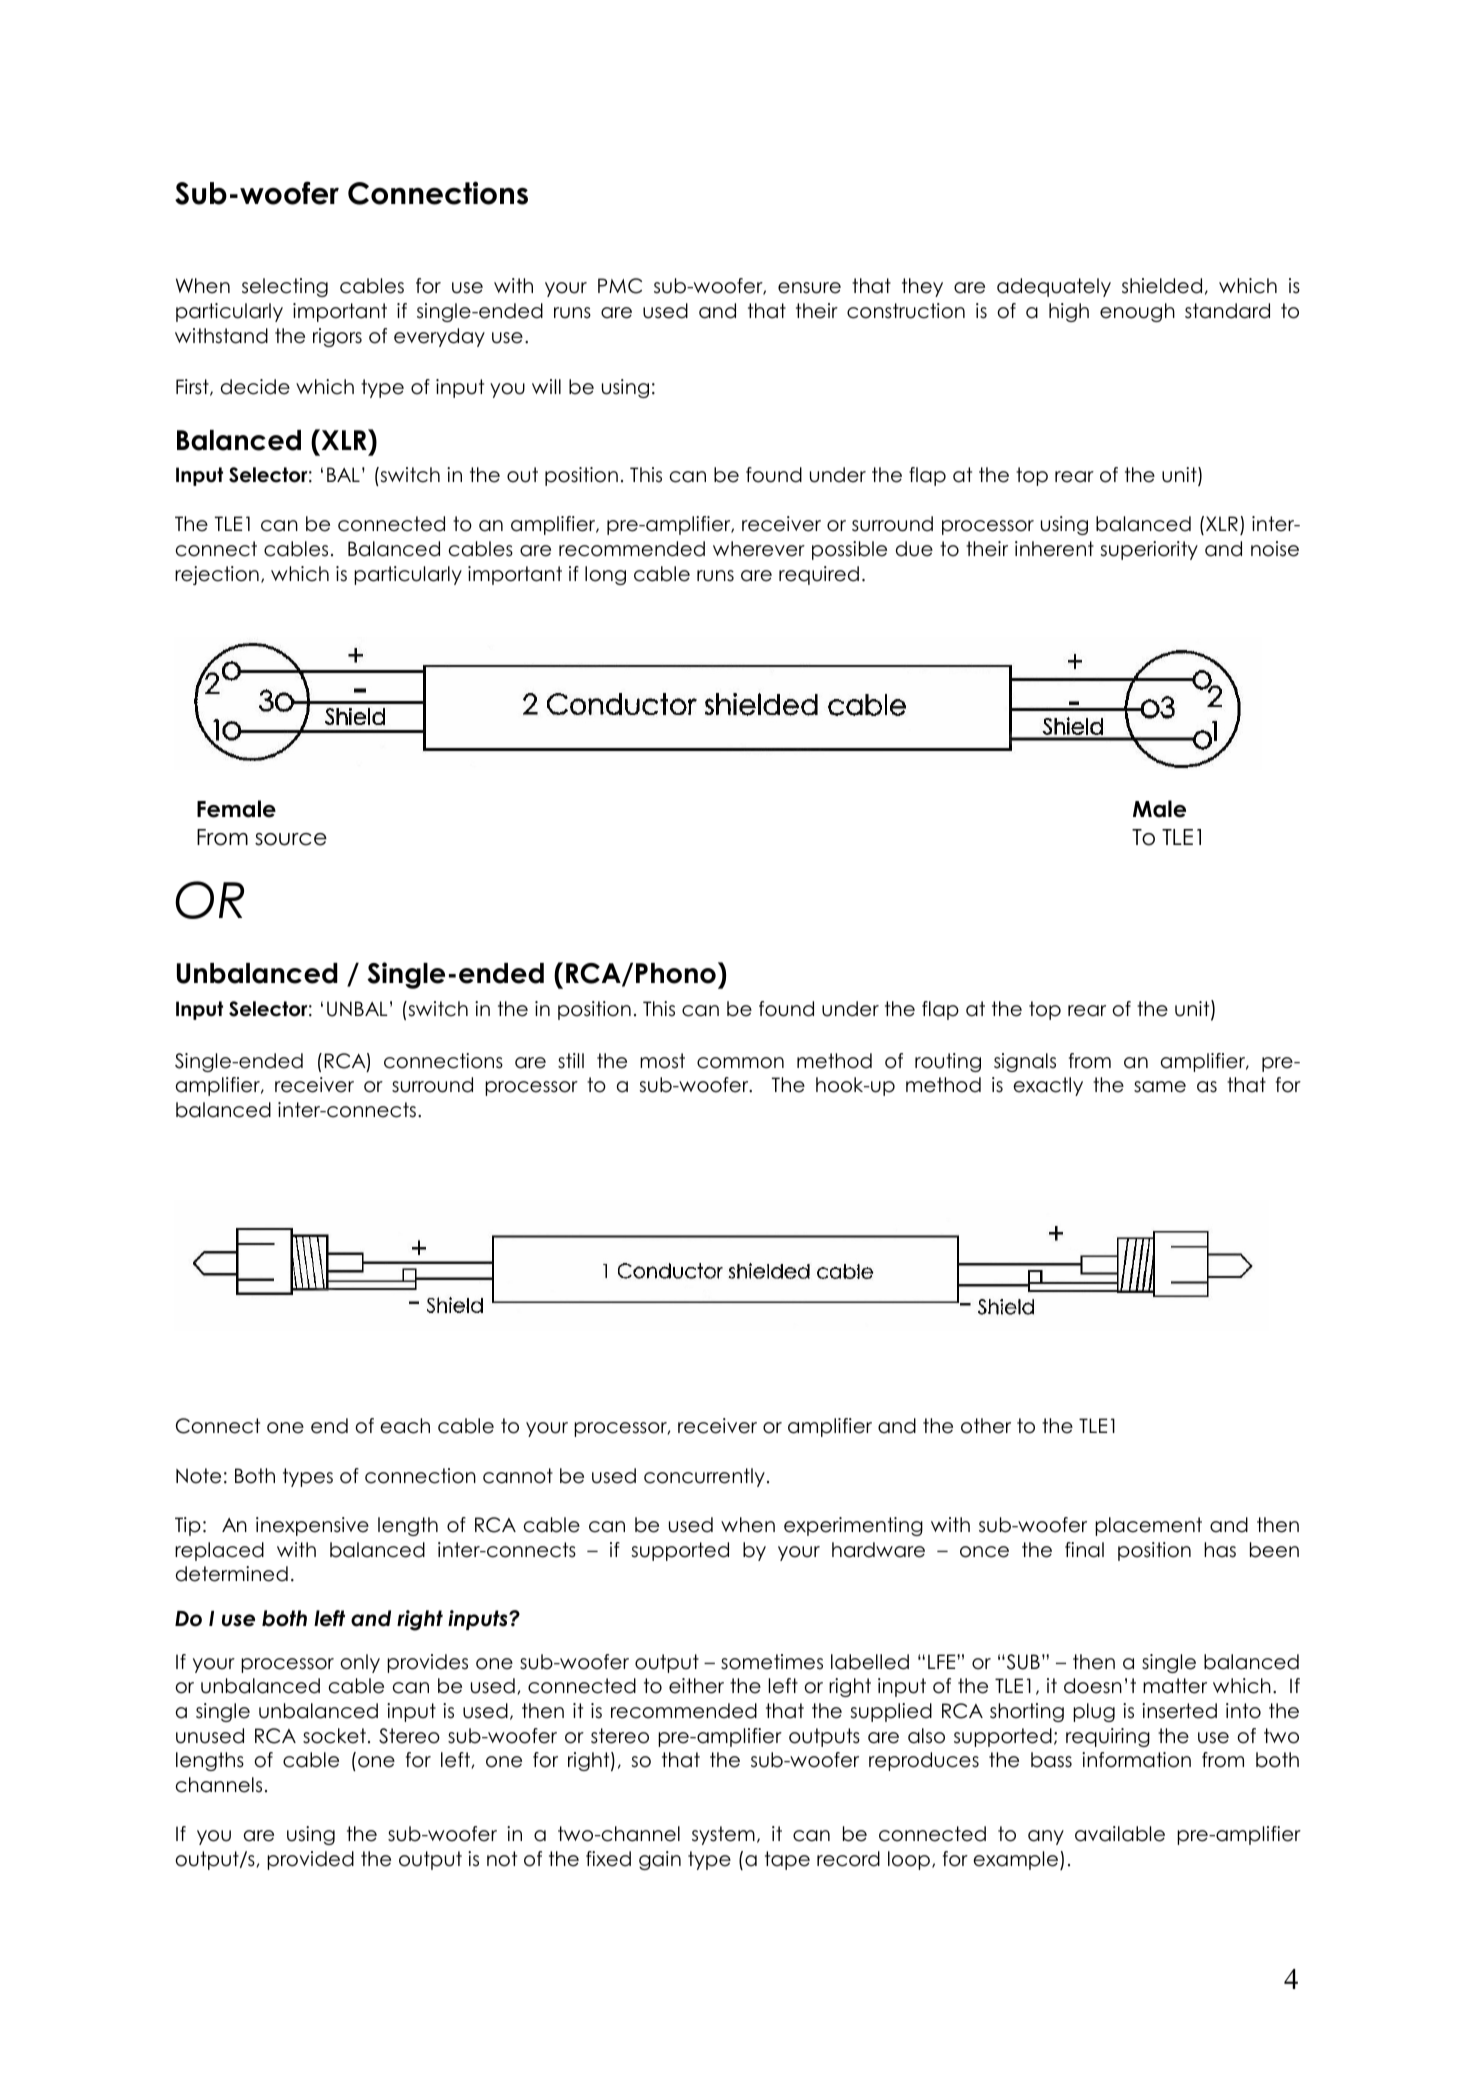 The image size is (1474, 2086). What do you see at coordinates (405, 1426) in the page?
I see `each` at bounding box center [405, 1426].
